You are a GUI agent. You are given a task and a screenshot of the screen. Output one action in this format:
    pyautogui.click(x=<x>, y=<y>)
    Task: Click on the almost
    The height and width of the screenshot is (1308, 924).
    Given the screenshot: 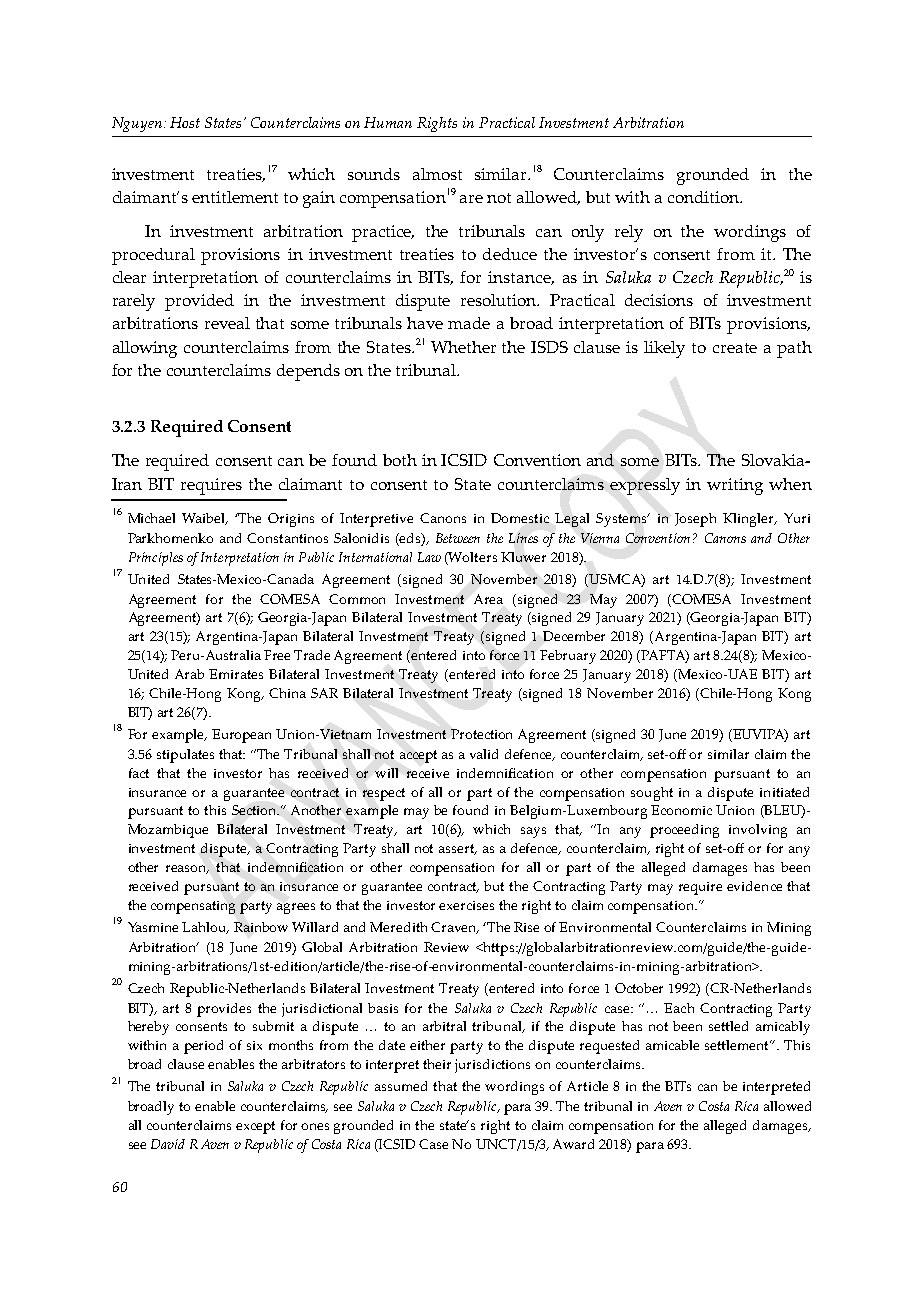 What is the action you would take?
    pyautogui.click(x=437, y=174)
